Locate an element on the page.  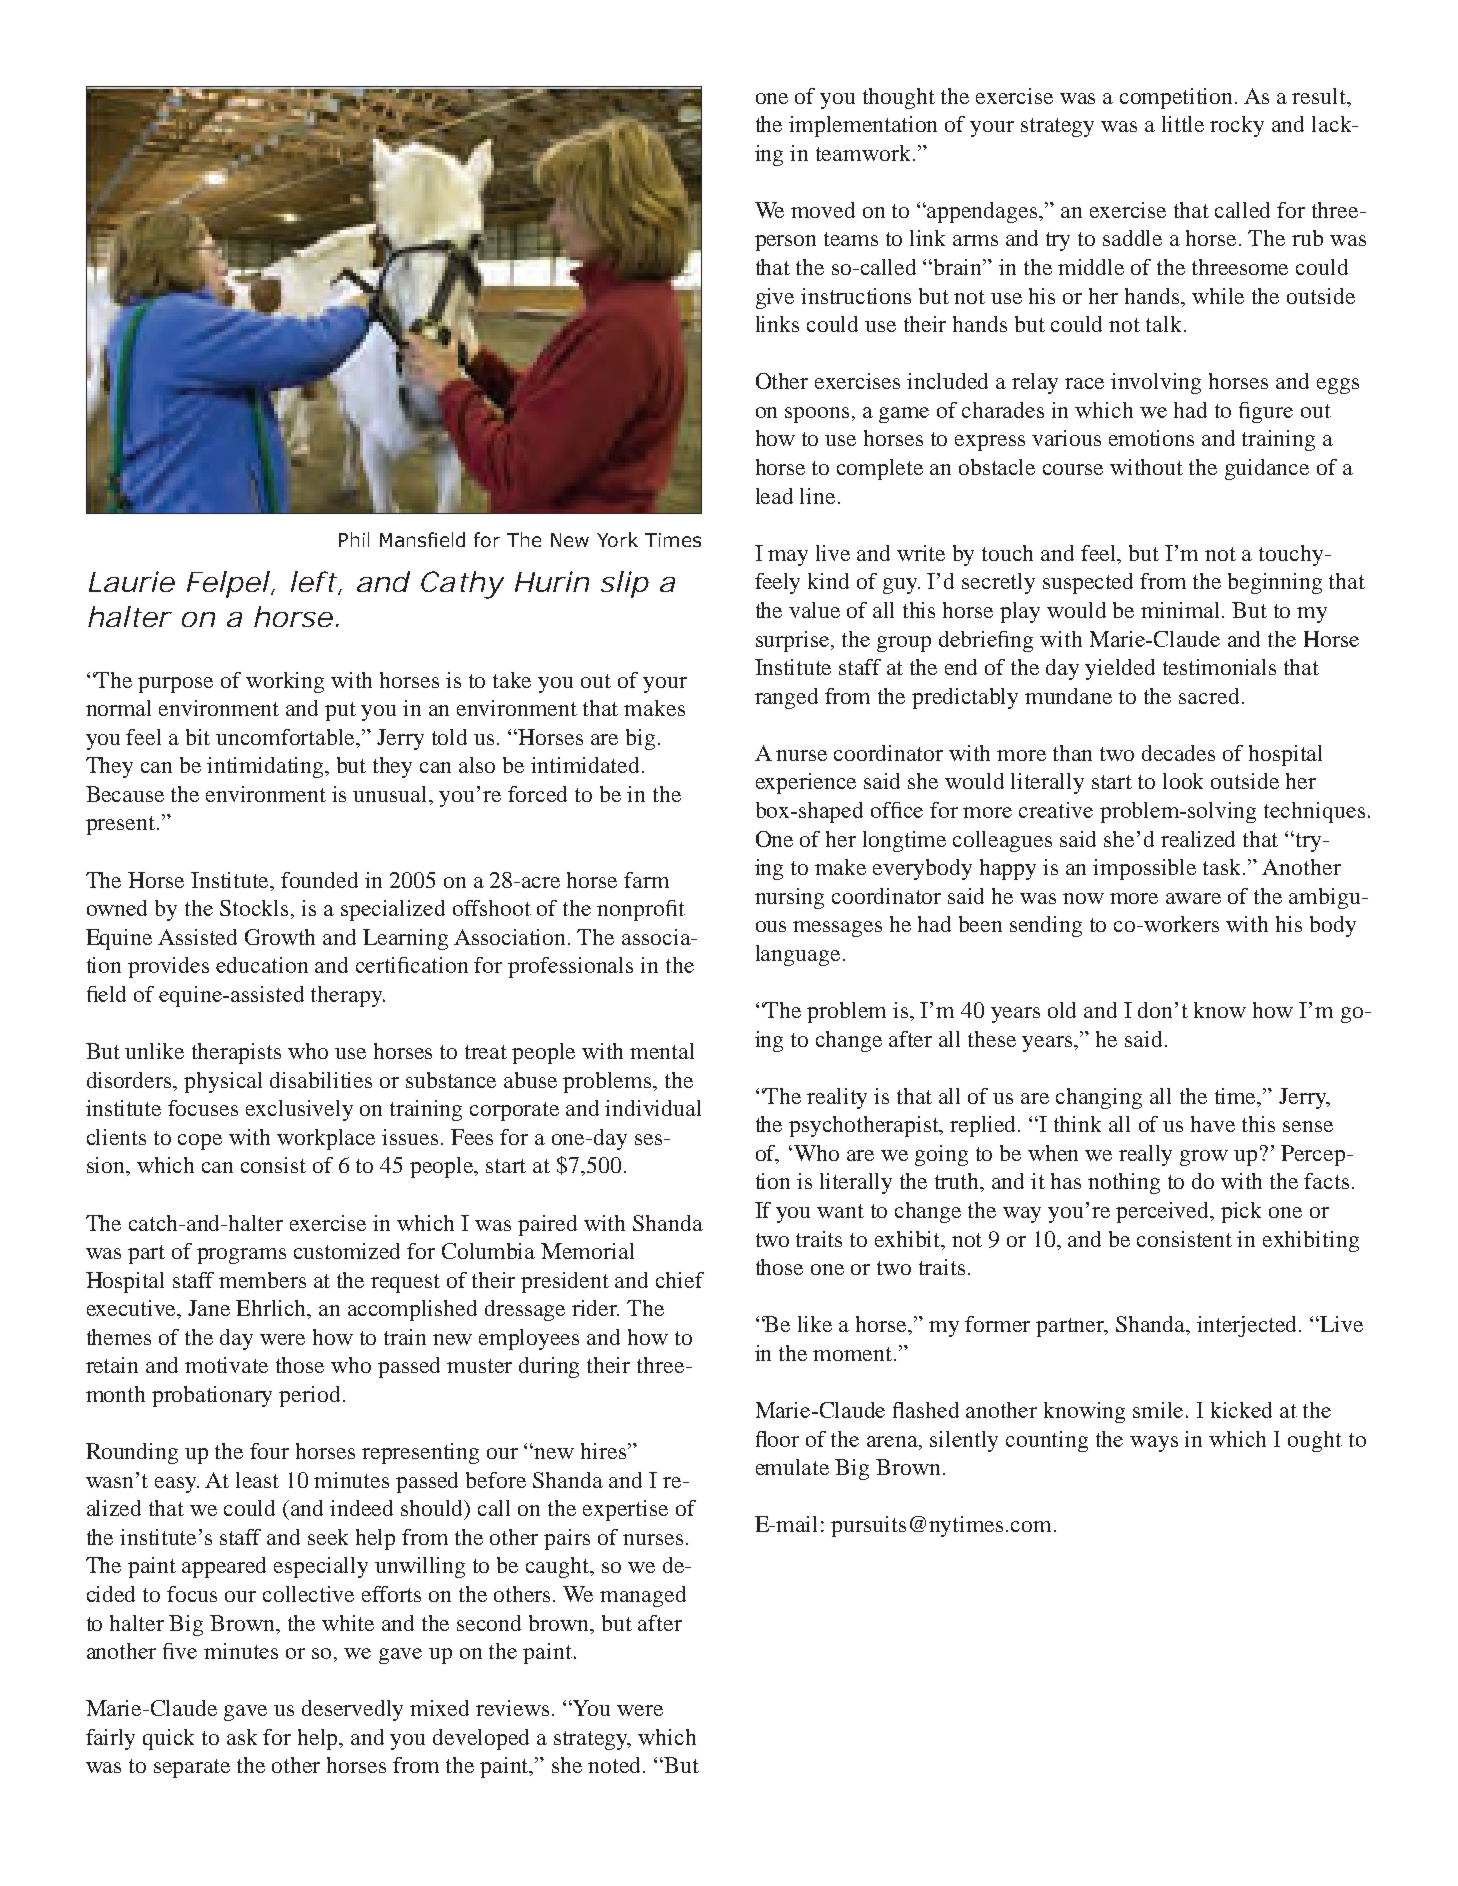
working is located at coordinates (285, 682).
